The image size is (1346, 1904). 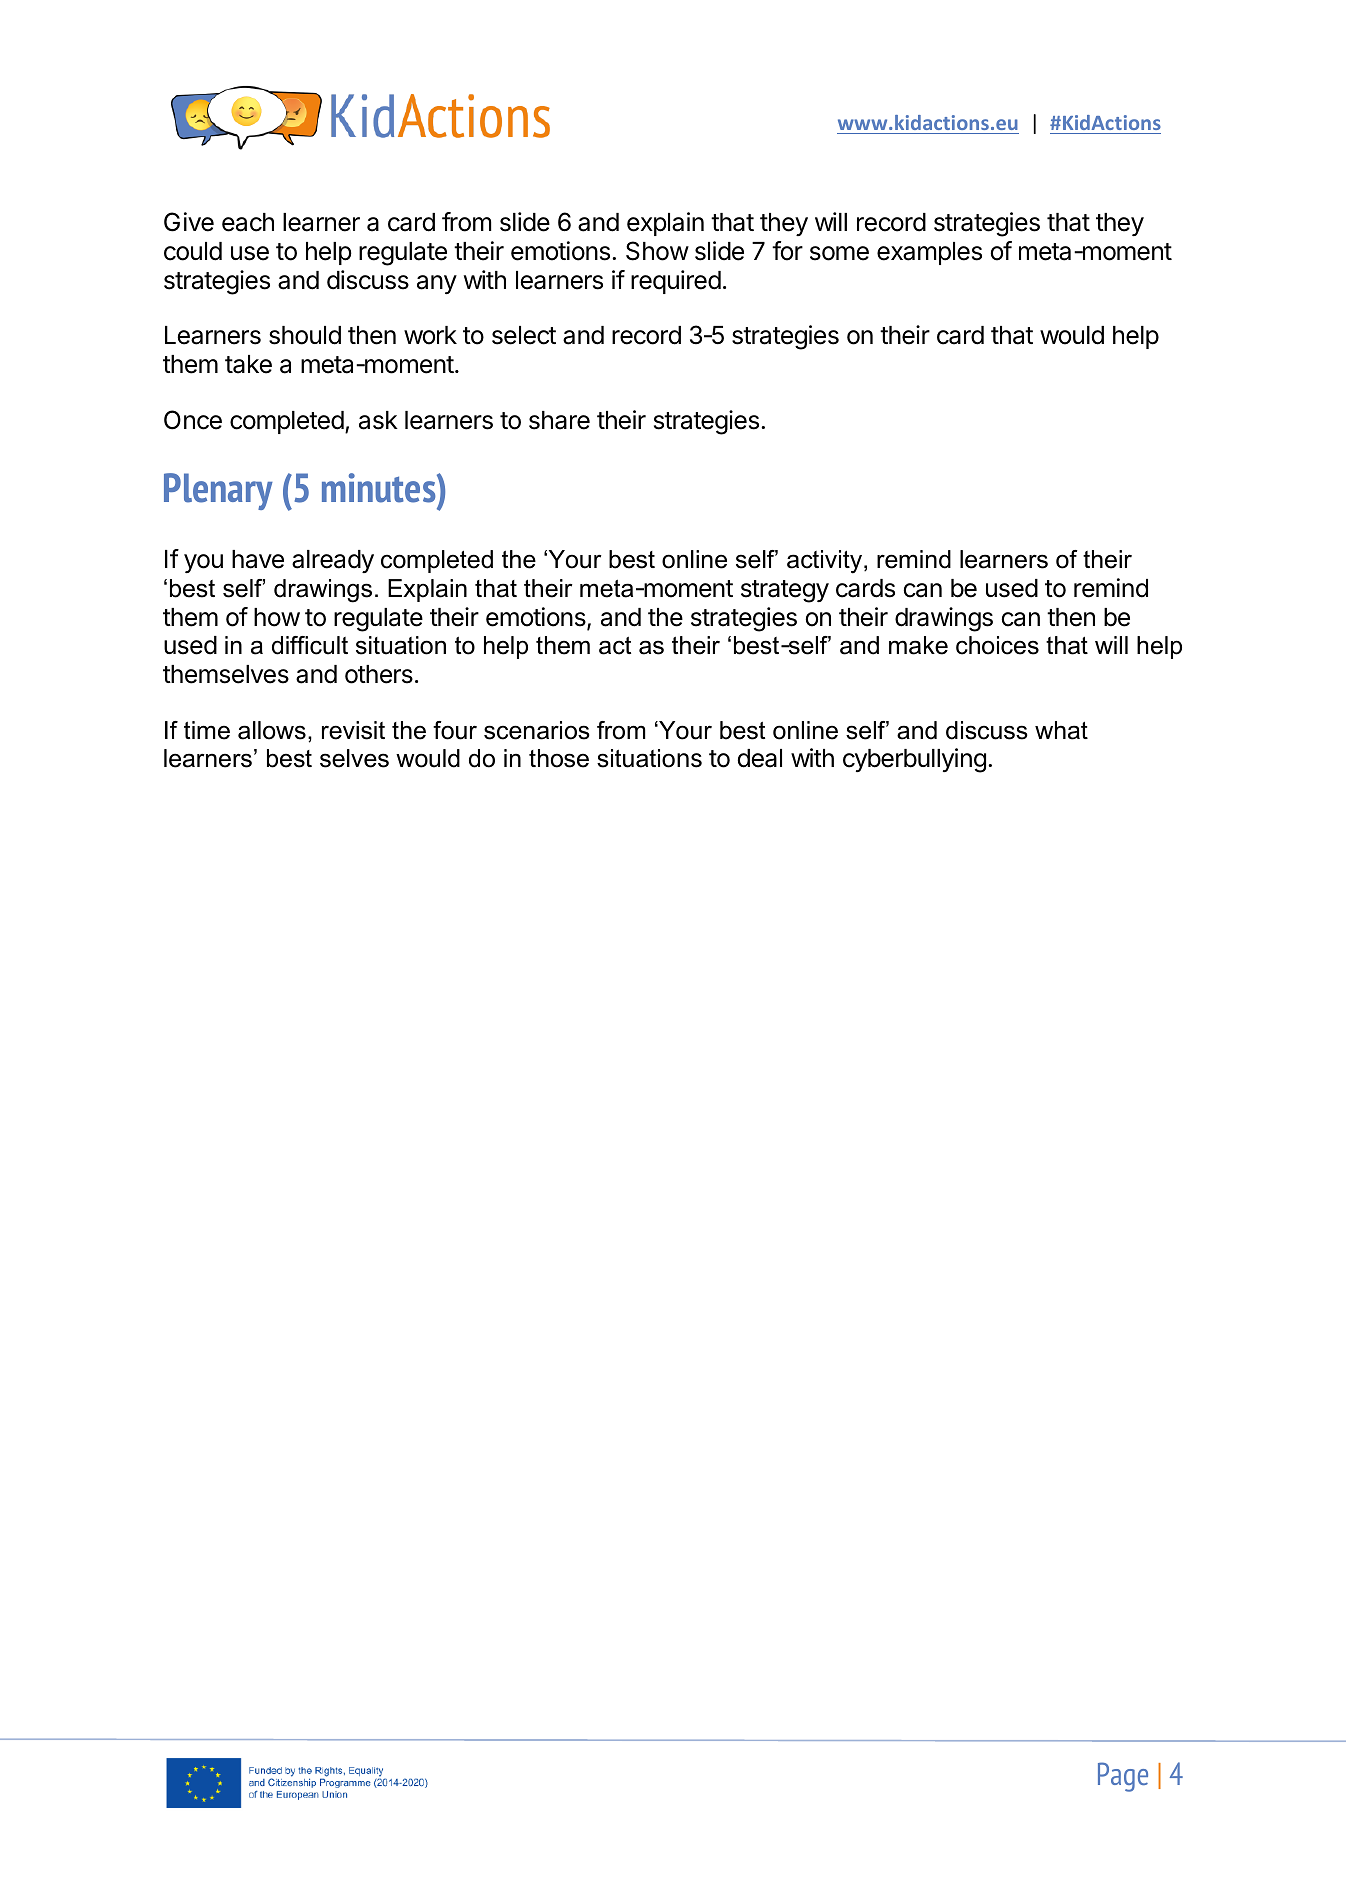 I want to click on Page, so click(x=1123, y=1777).
